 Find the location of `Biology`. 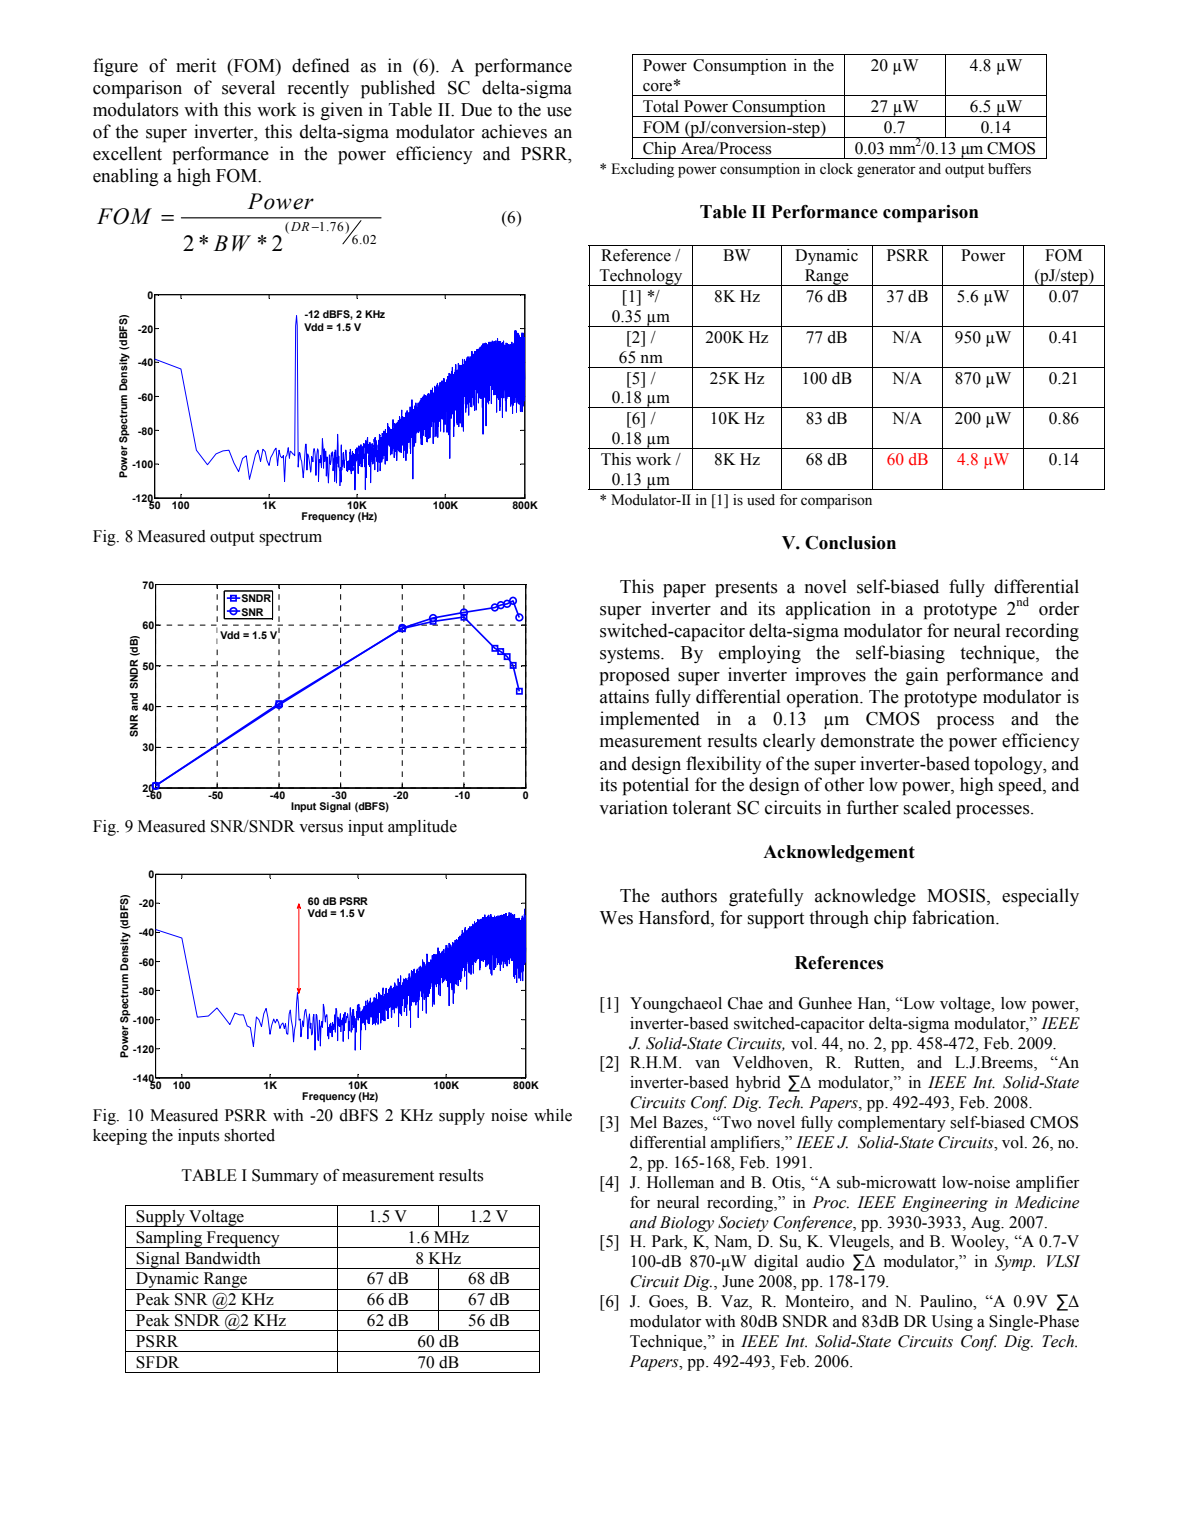

Biology is located at coordinates (687, 1224).
